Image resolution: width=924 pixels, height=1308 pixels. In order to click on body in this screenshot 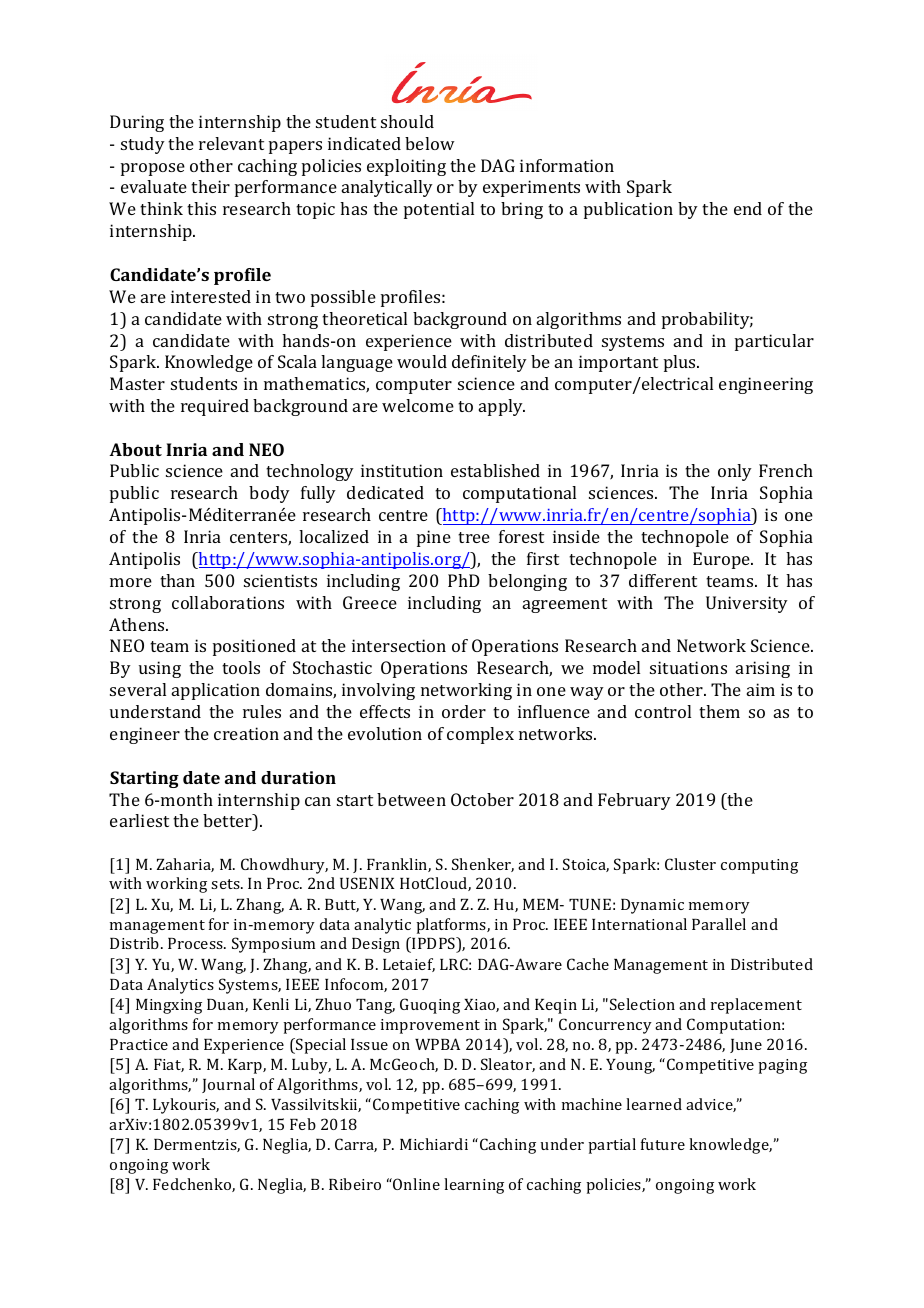, I will do `click(269, 494)`.
